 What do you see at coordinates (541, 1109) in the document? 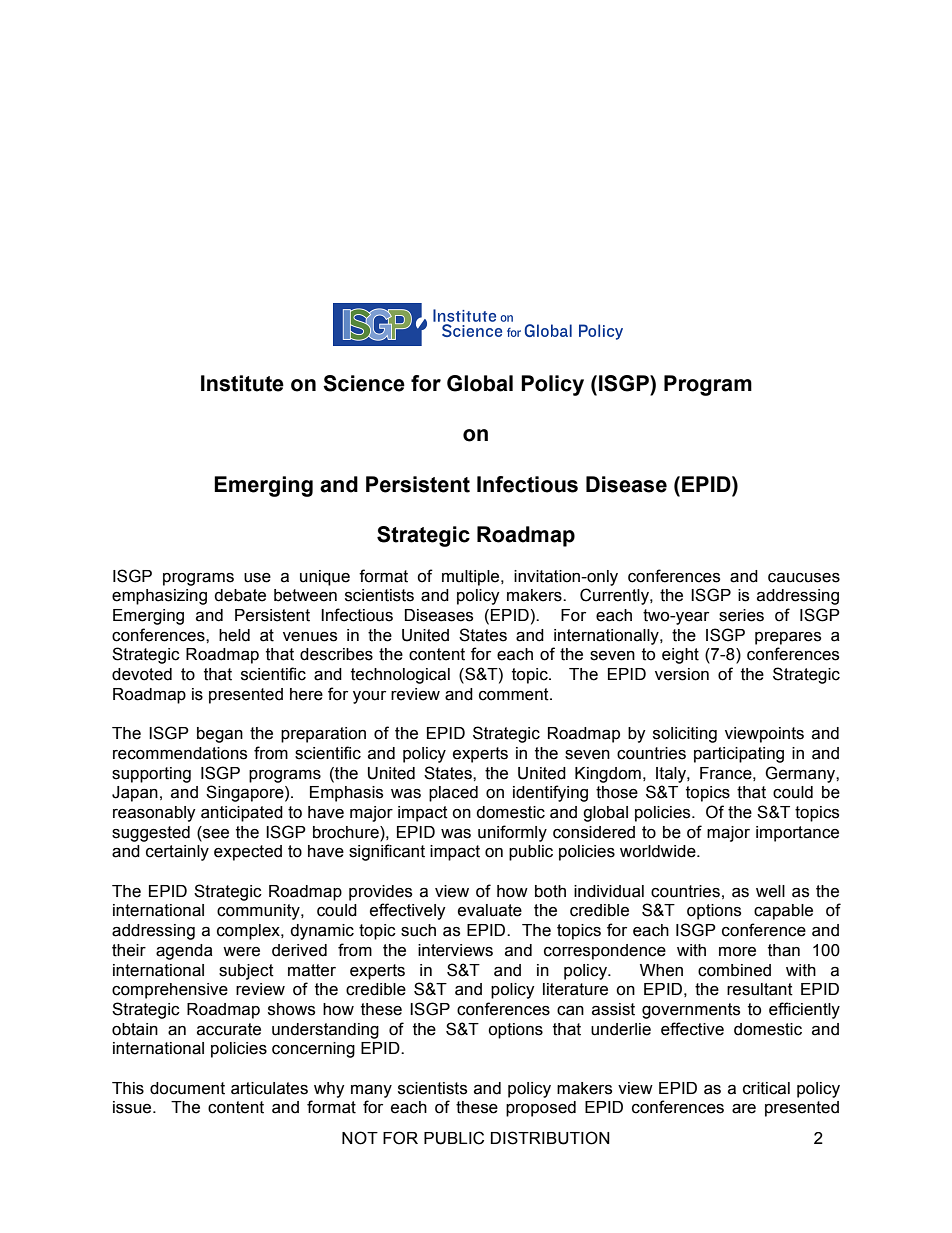
I see `proposed` at bounding box center [541, 1109].
